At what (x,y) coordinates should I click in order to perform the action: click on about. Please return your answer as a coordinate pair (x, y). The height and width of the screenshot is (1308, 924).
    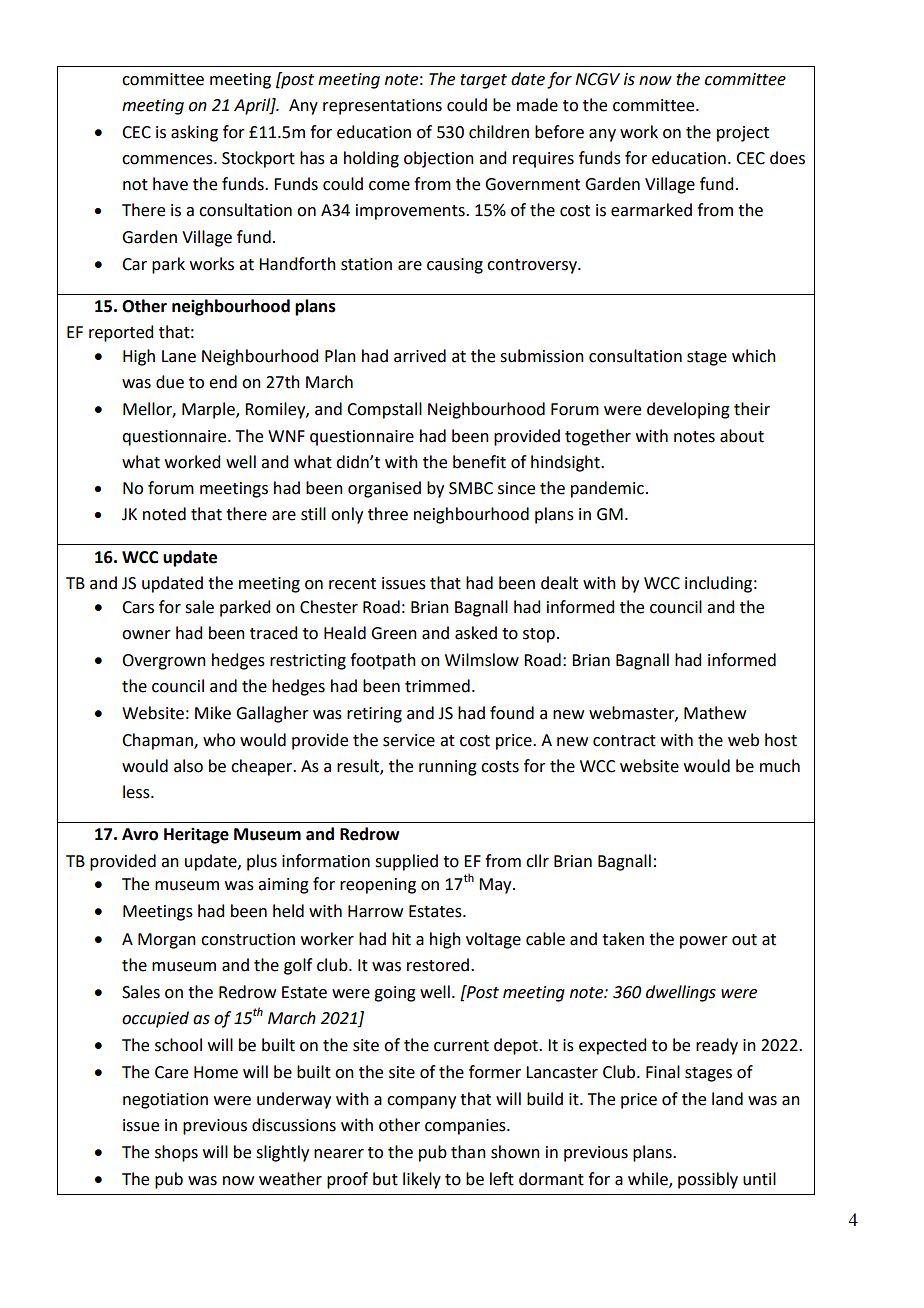
    Looking at the image, I should click on (742, 436).
